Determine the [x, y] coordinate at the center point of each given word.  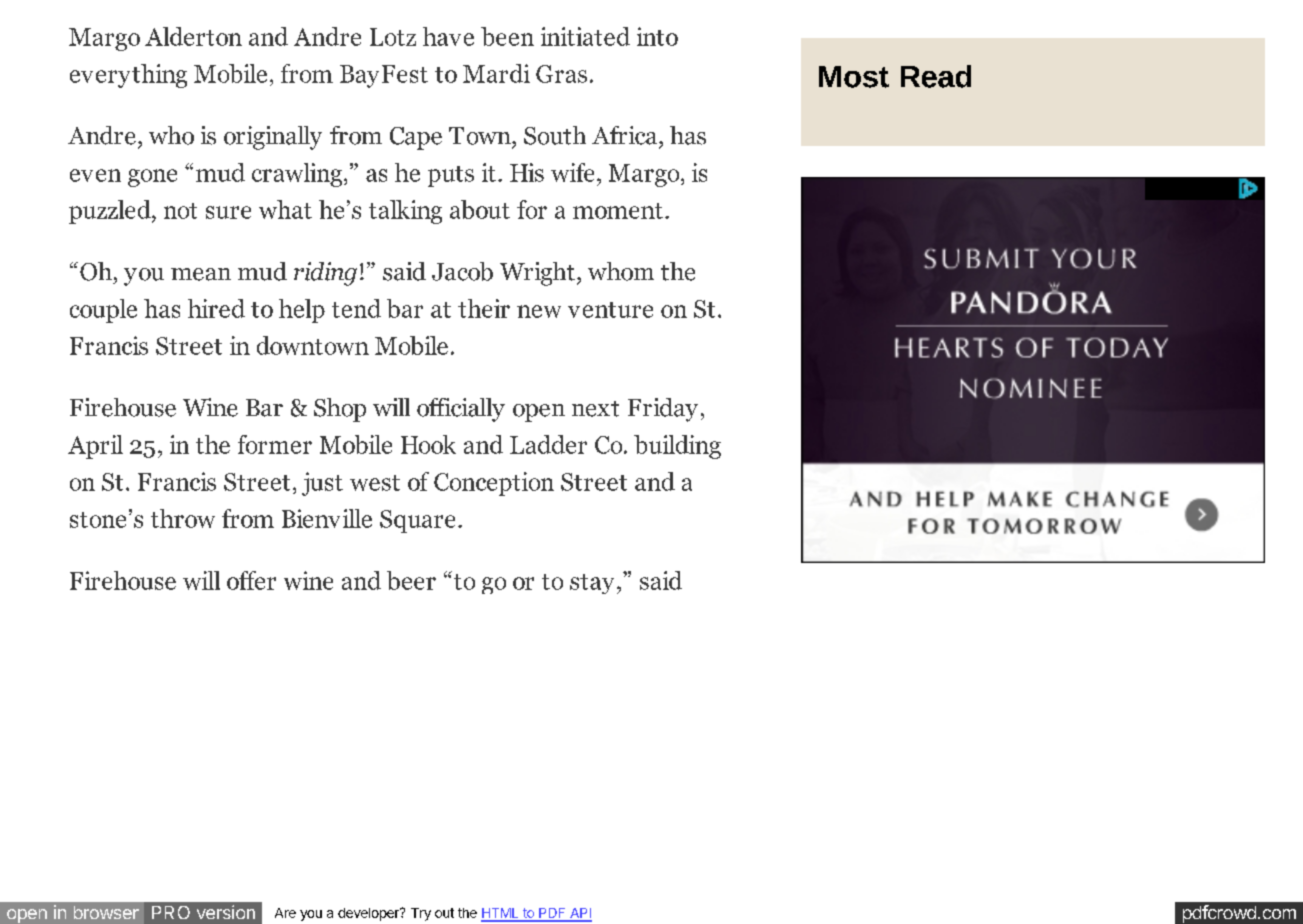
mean [201, 274]
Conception [494, 484]
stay [592, 584]
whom [621, 271]
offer [251, 580]
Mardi [496, 73]
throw [183, 518]
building [677, 447]
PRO [171, 912]
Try [421, 914]
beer [411, 580]
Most [854, 77]
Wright [537, 274]
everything [128, 76]
